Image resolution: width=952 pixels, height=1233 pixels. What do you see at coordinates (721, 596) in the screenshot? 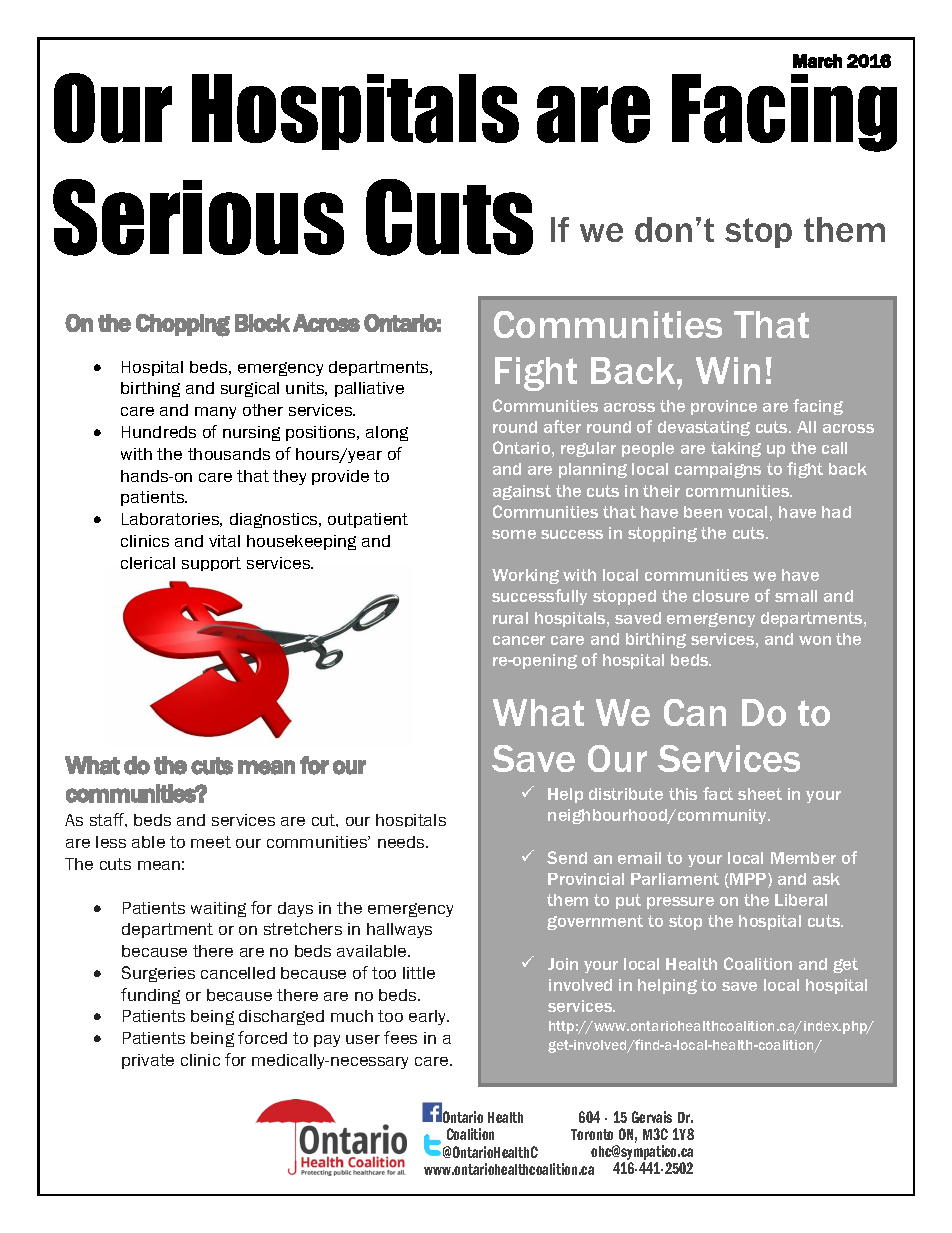
I see `closure` at bounding box center [721, 596].
